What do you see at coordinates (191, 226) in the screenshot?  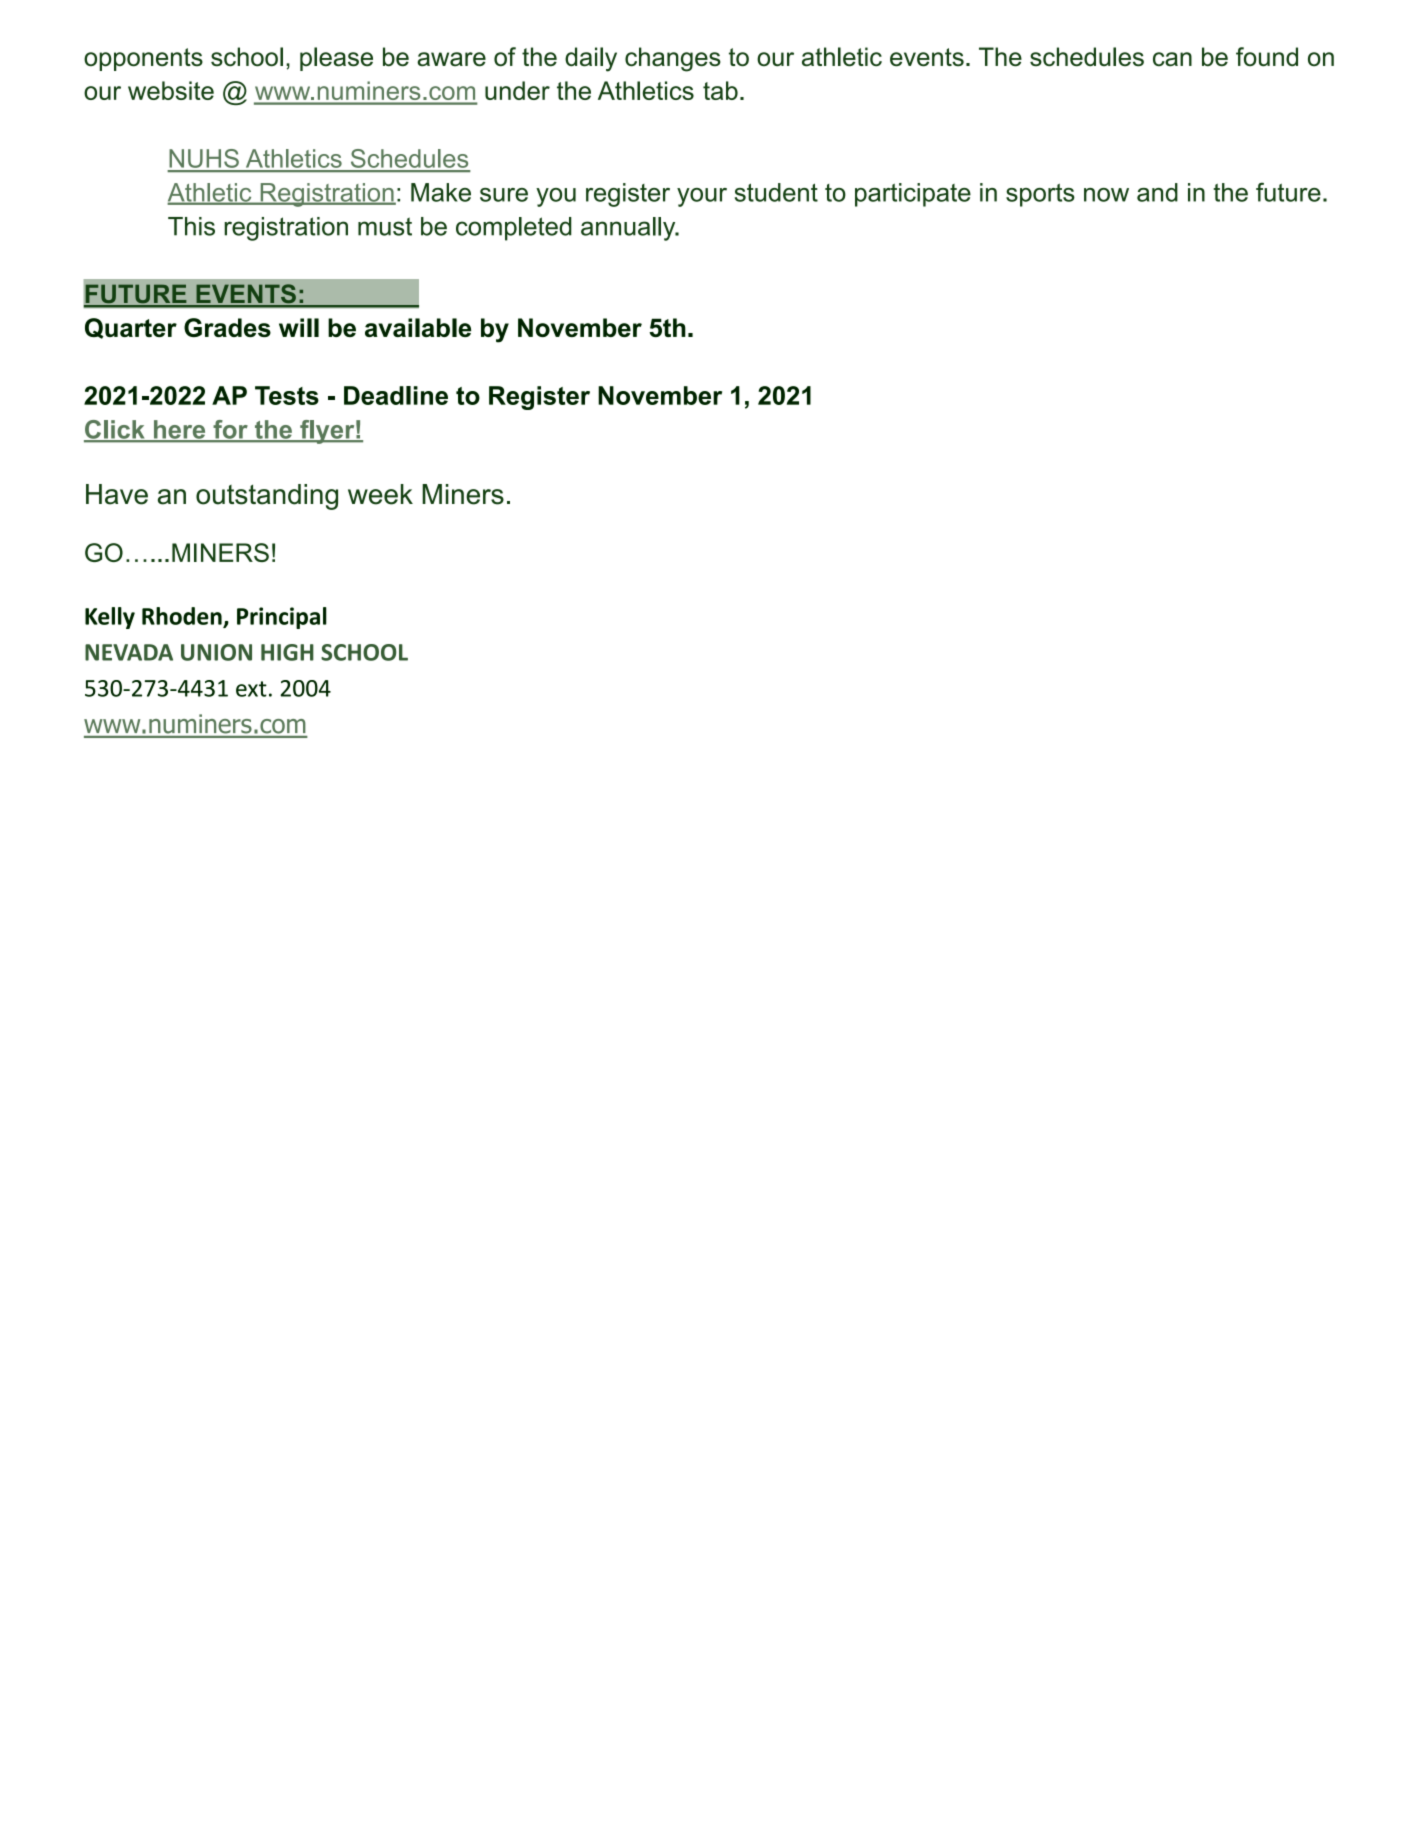 I see `This` at bounding box center [191, 226].
